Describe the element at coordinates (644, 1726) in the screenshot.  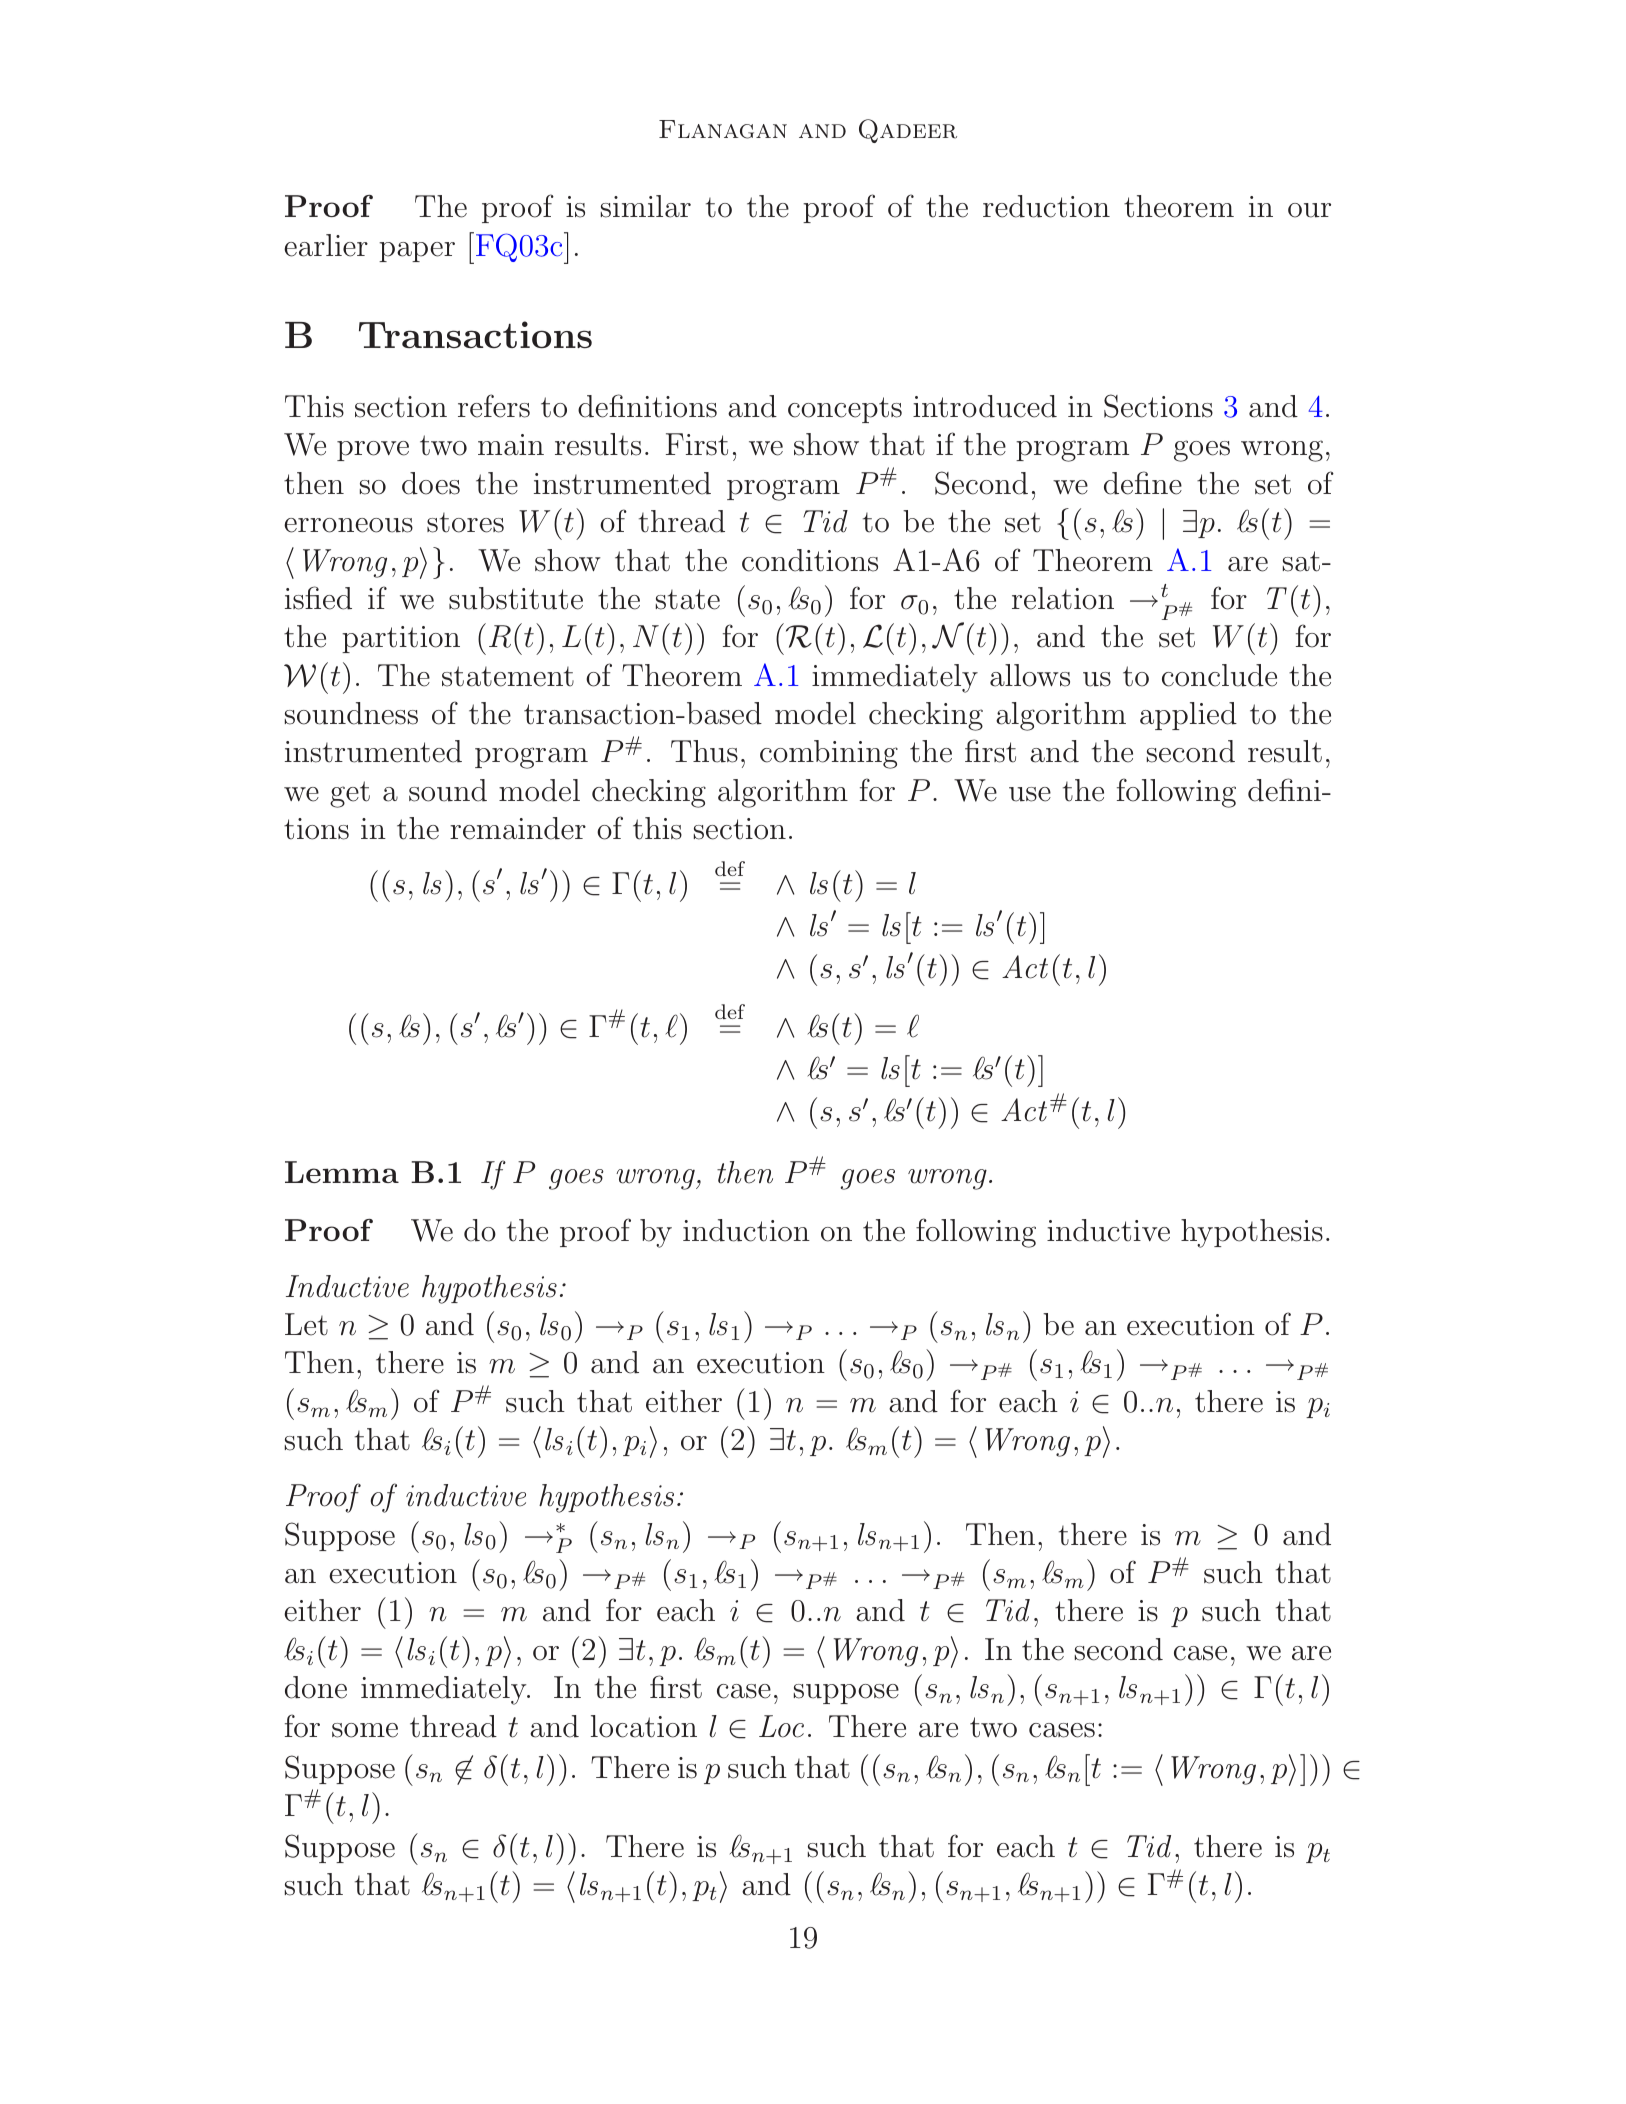
I see `location` at that location.
